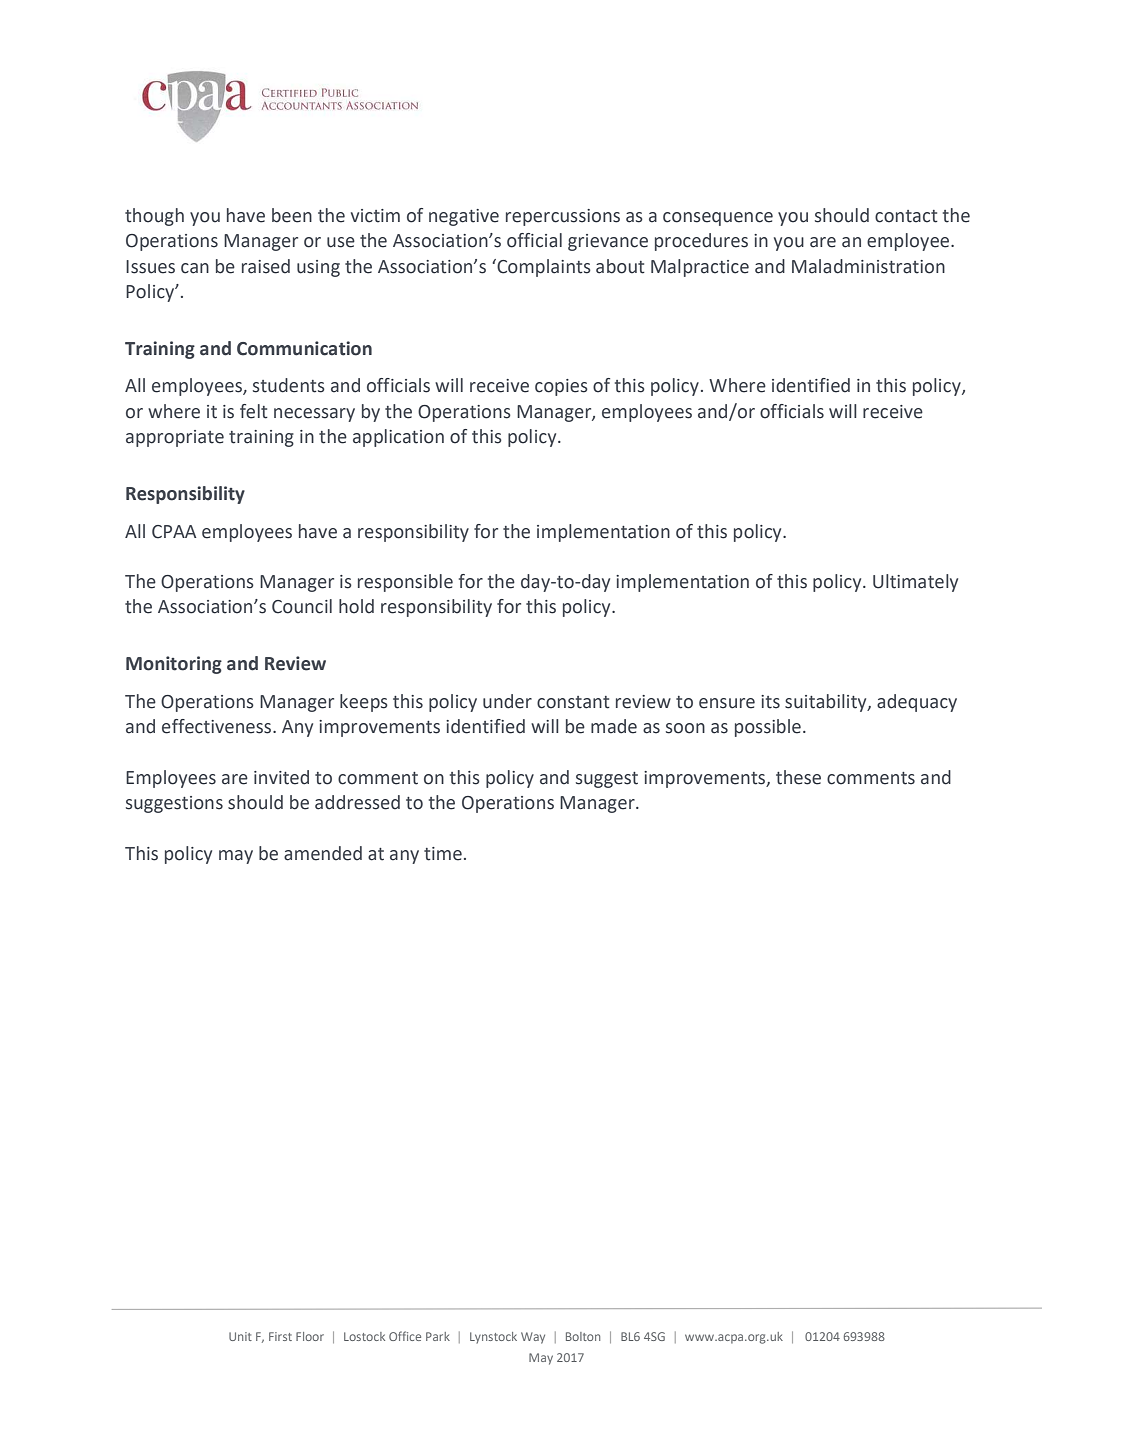 Image resolution: width=1122 pixels, height=1452 pixels. I want to click on invited, so click(281, 777).
